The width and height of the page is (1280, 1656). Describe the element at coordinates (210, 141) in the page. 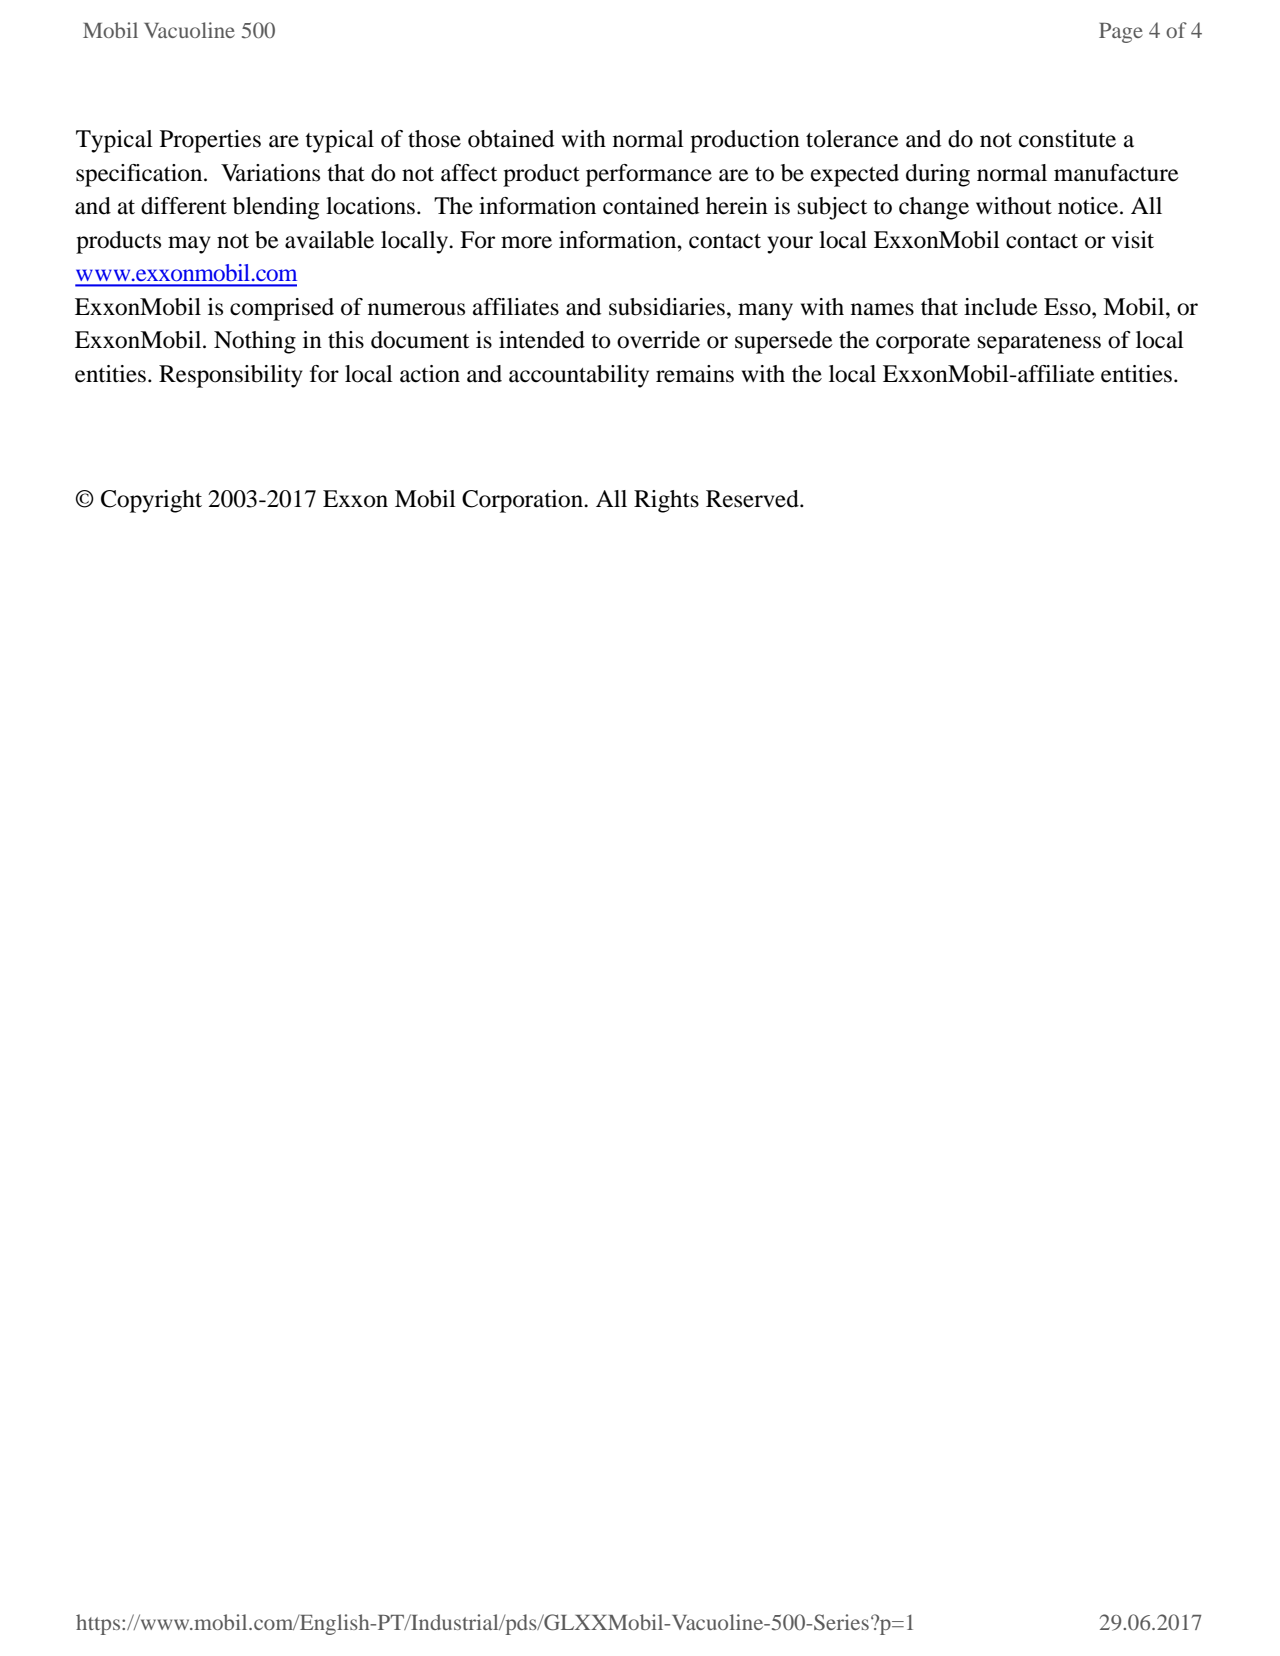

I see `Properties` at that location.
